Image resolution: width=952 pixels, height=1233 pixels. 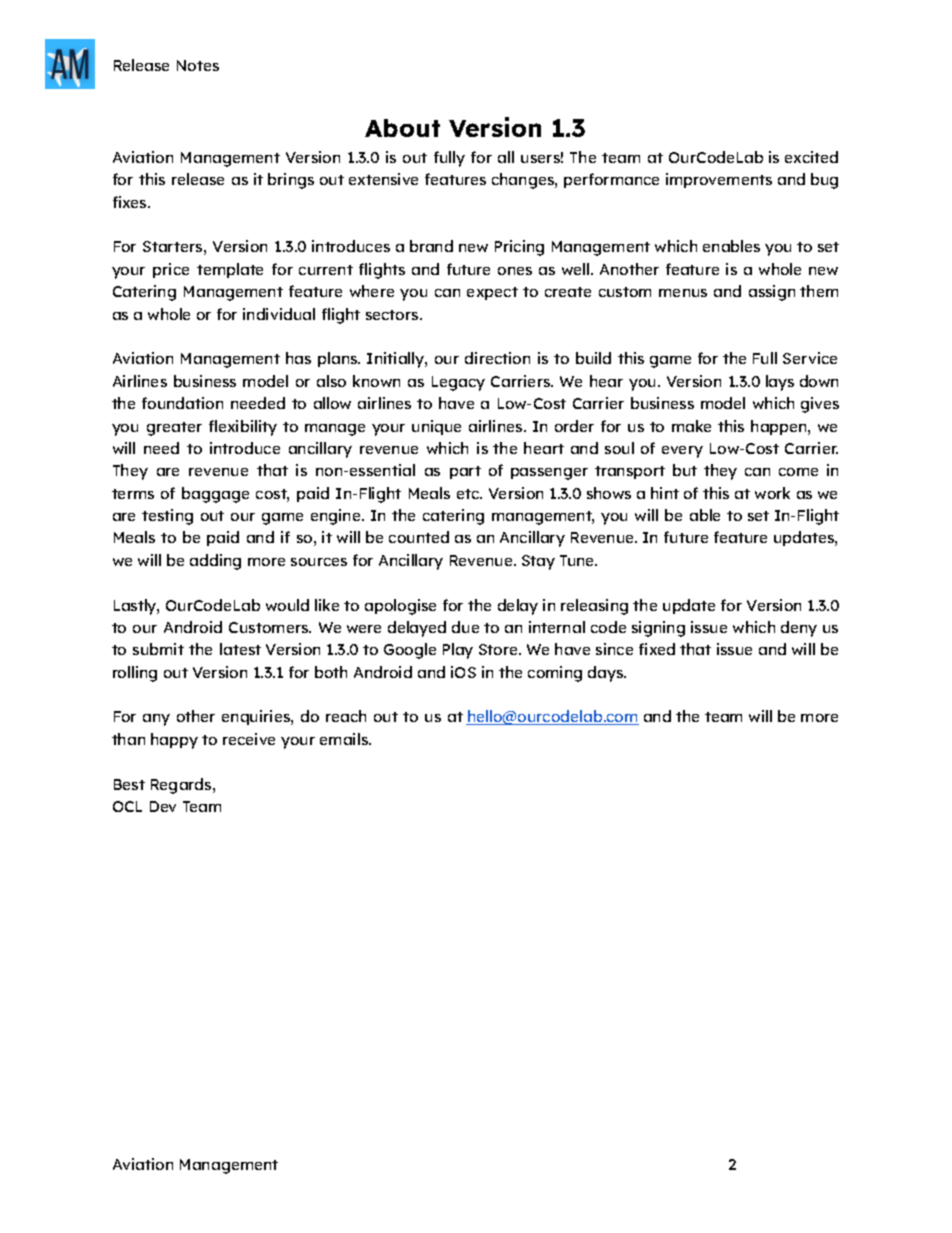 I want to click on foundation, so click(x=182, y=403).
